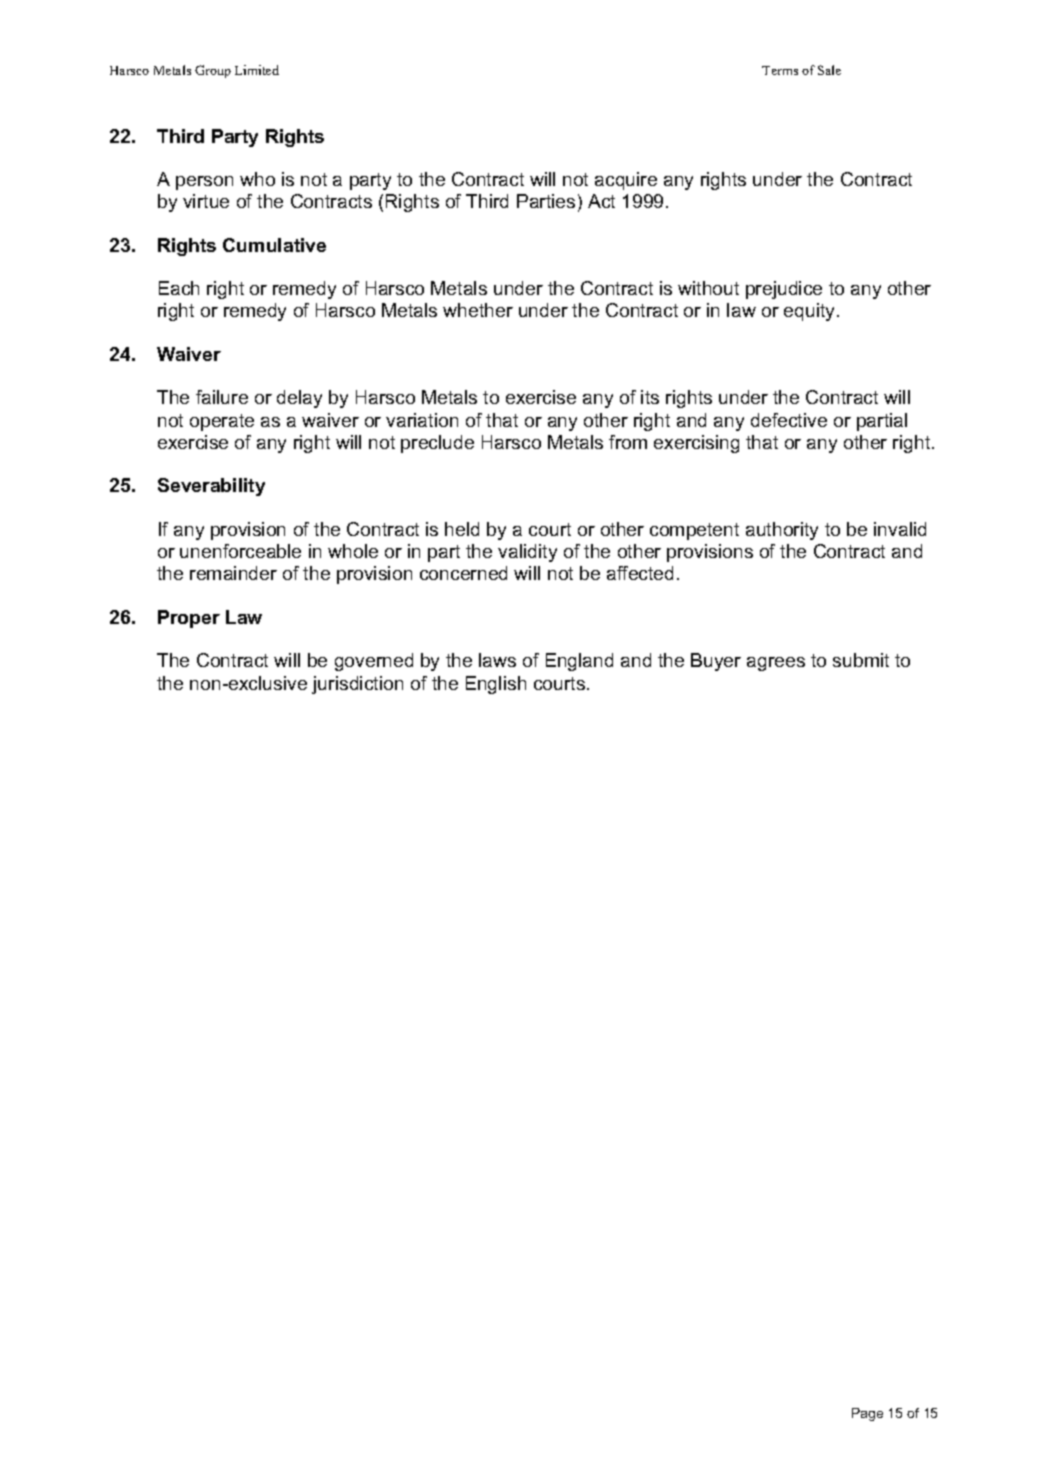  Describe the element at coordinates (357, 685) in the screenshot. I see `jurisdiction` at that location.
